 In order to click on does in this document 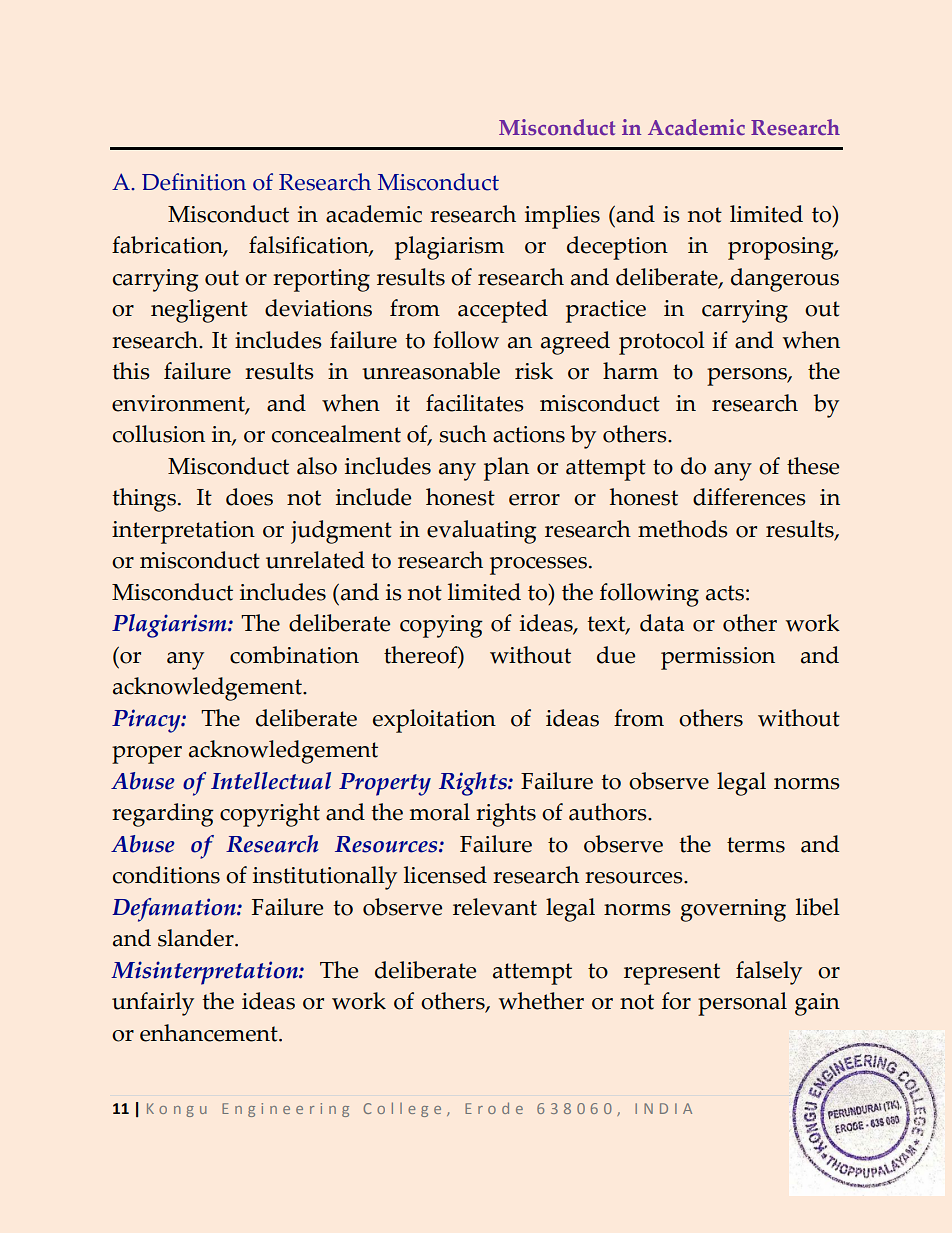, I will do `click(249, 497)`.
